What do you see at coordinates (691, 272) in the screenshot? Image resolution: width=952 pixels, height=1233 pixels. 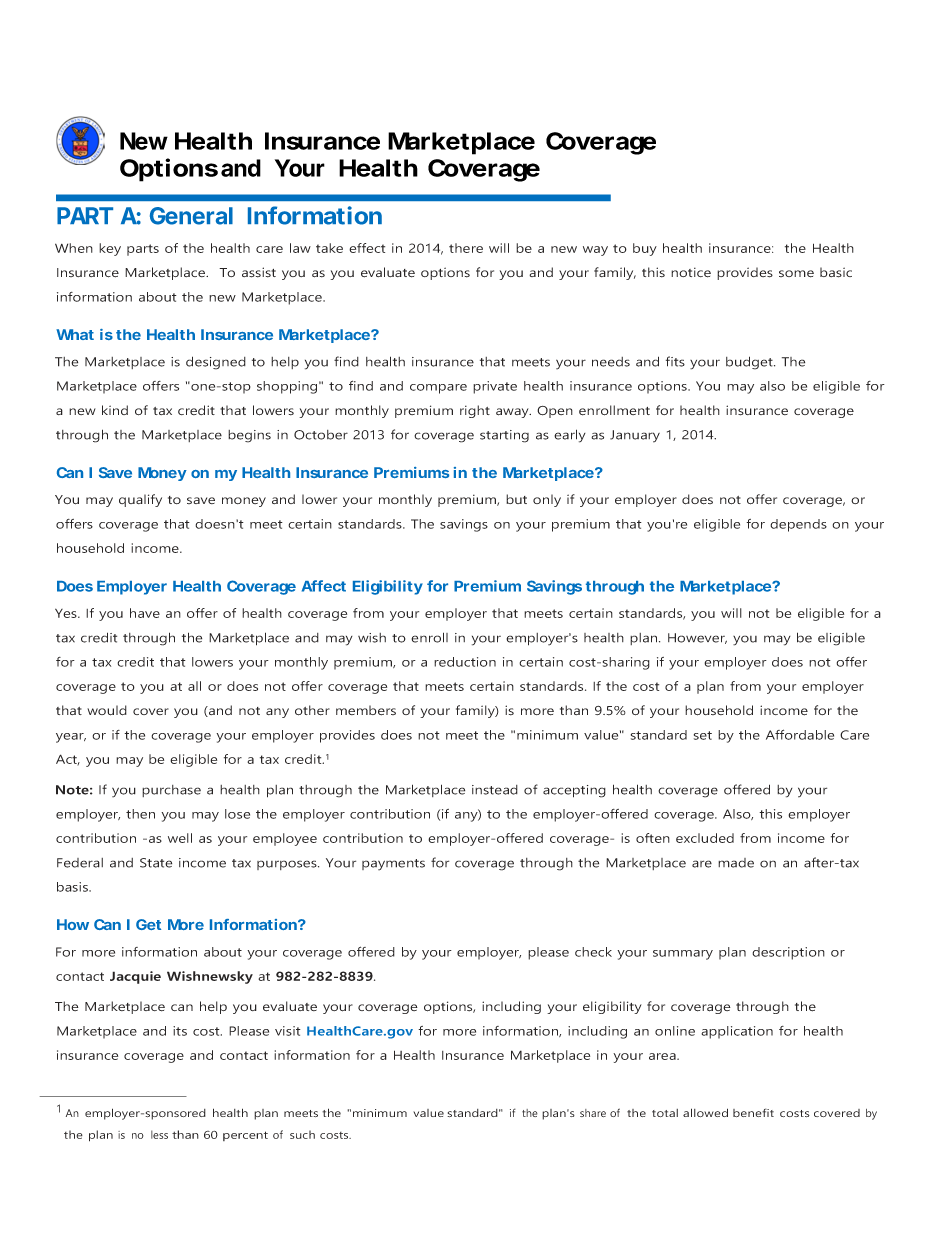 I see `notice` at bounding box center [691, 272].
